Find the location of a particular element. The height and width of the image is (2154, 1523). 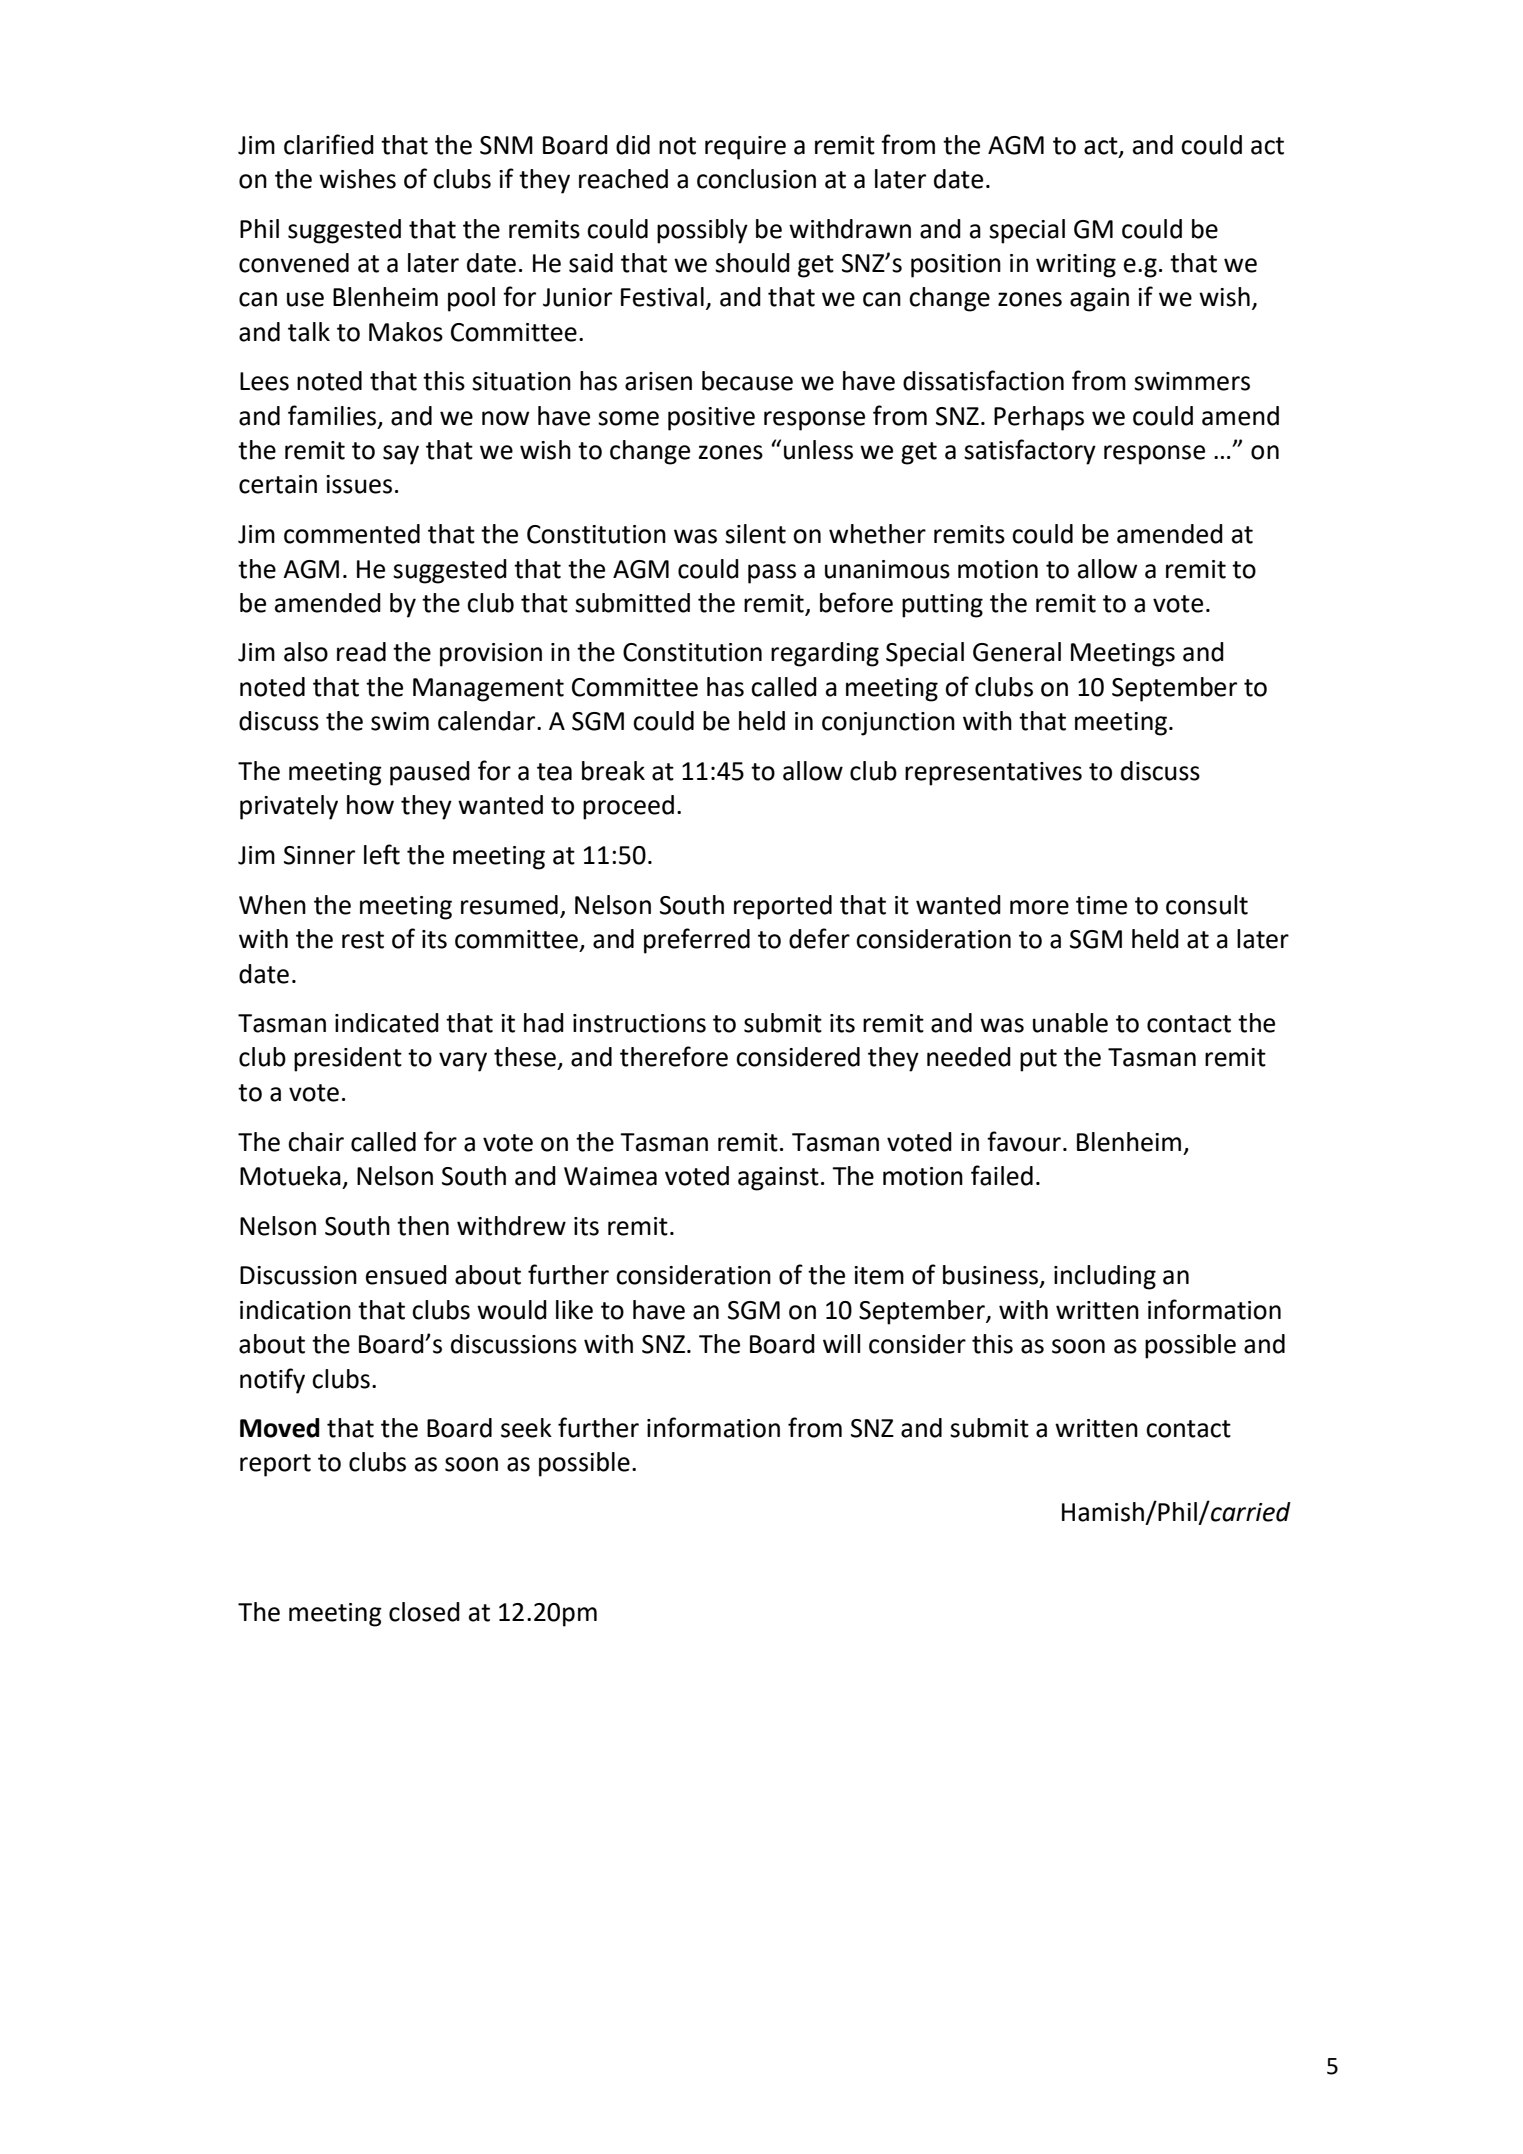

read is located at coordinates (361, 652).
